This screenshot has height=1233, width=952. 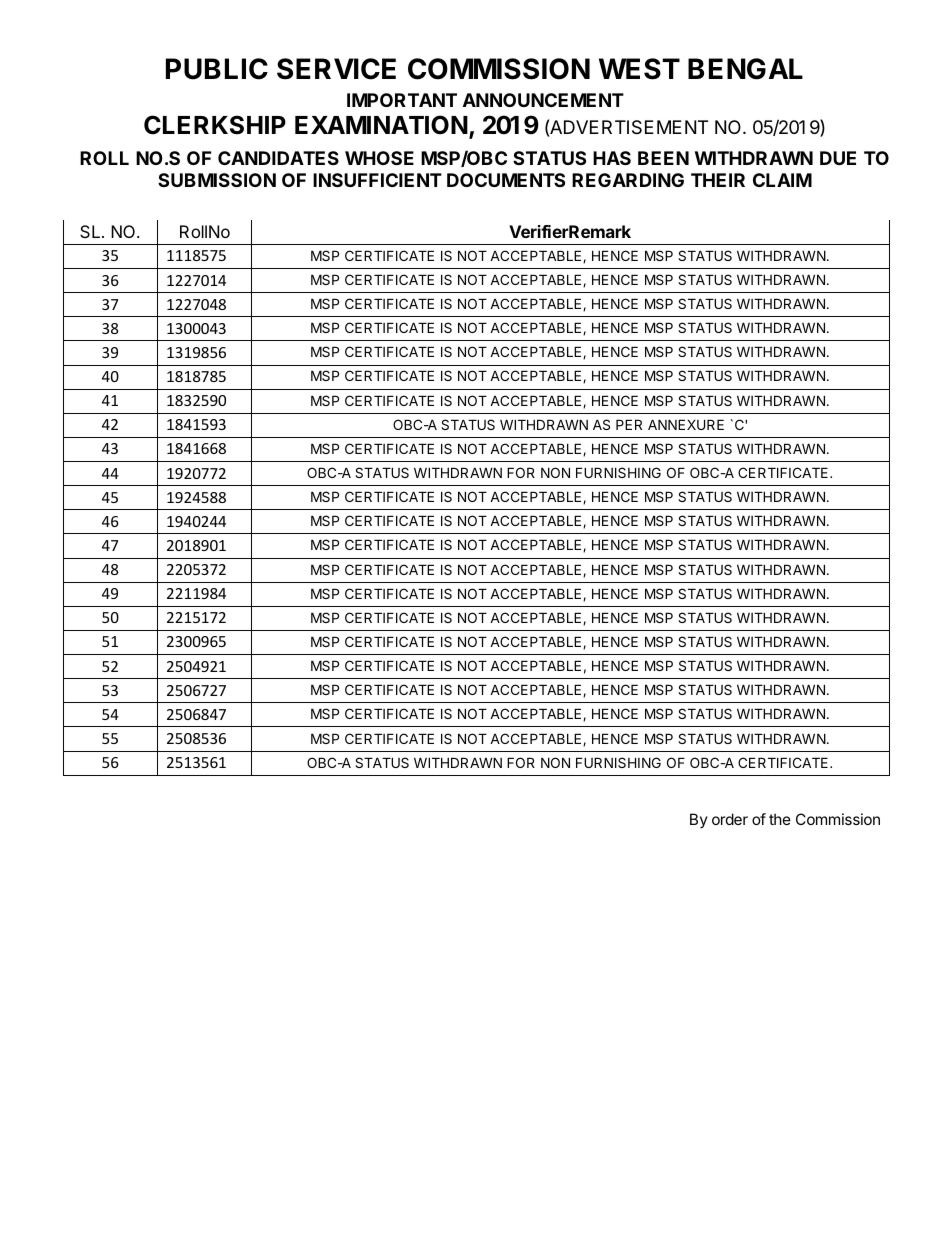 What do you see at coordinates (336, 69) in the screenshot?
I see `SERVICE` at bounding box center [336, 69].
